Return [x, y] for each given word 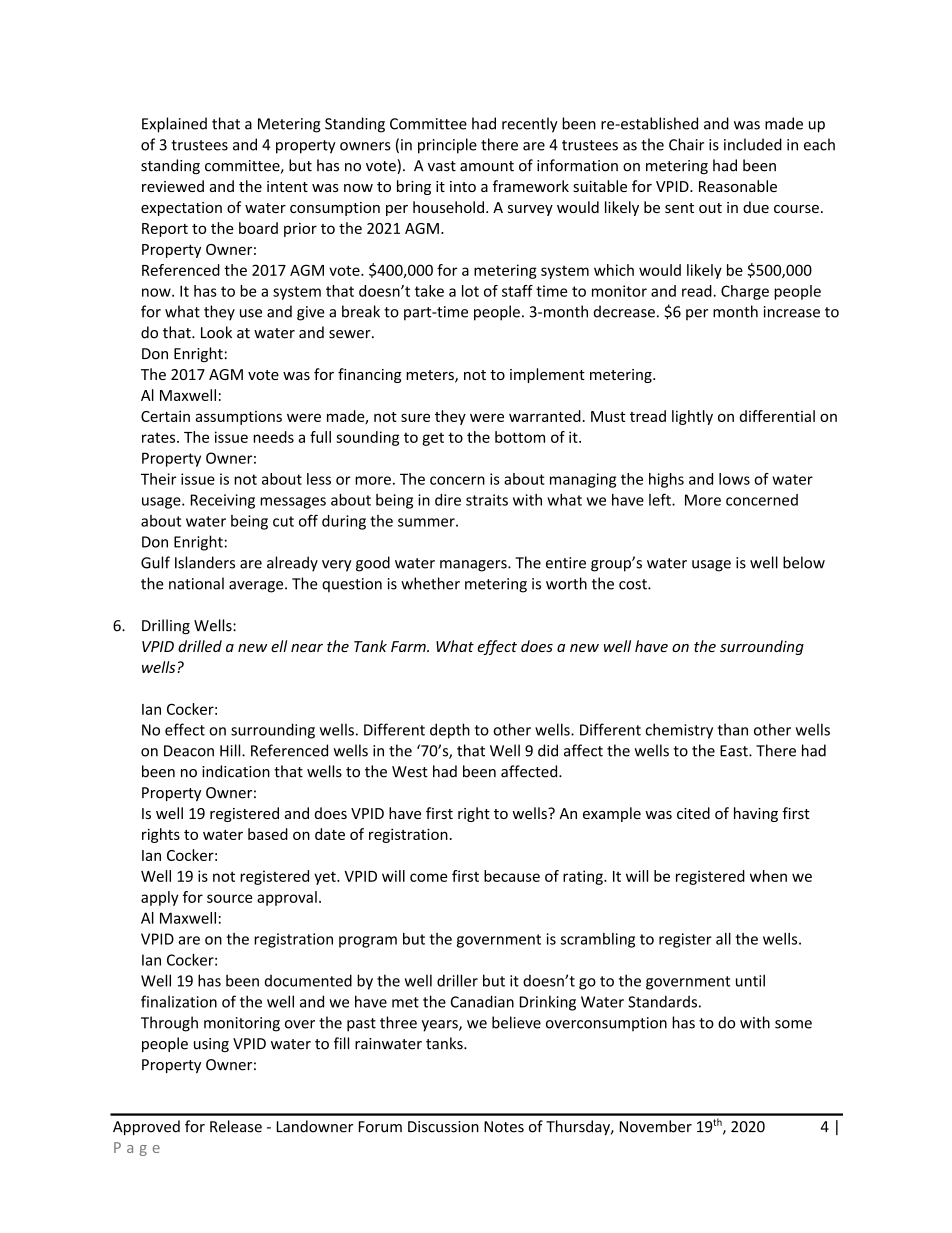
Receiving [223, 501]
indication [236, 771]
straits [487, 500]
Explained [174, 125]
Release [236, 1126]
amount [487, 166]
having [756, 814]
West [410, 772]
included [753, 144]
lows [734, 479]
